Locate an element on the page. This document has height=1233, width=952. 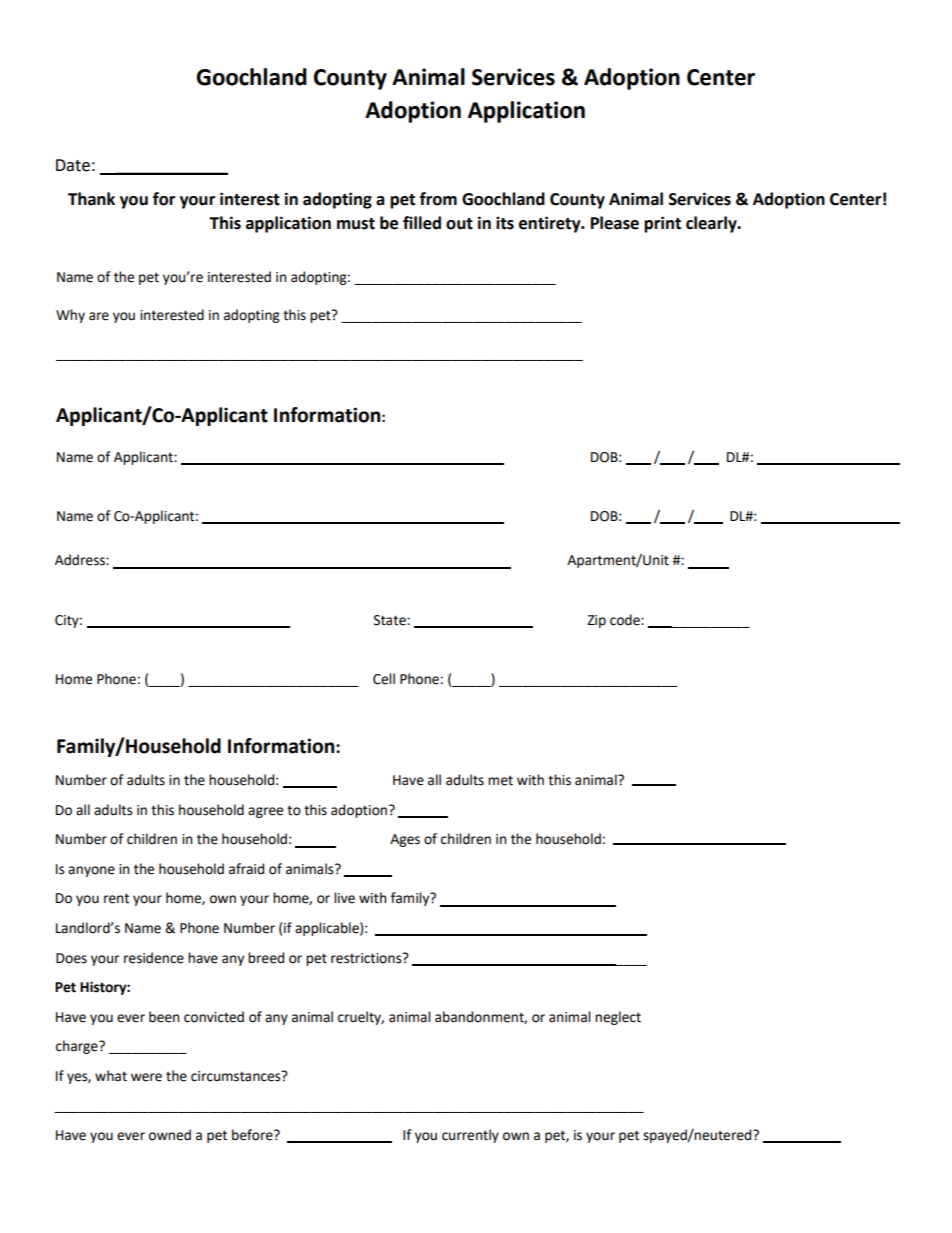
were is located at coordinates (146, 1077).
